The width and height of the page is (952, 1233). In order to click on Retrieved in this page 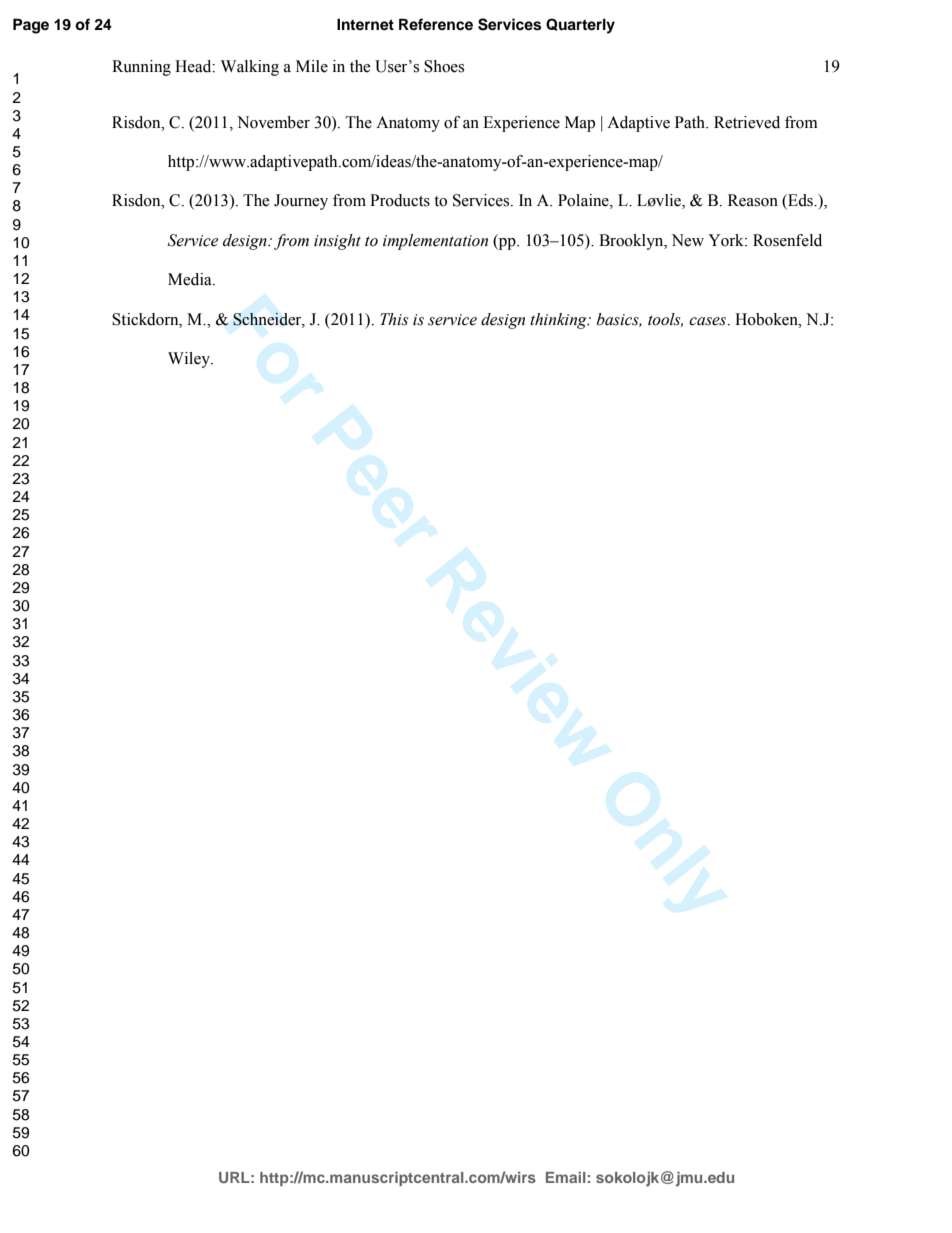, I will do `click(747, 122)`.
